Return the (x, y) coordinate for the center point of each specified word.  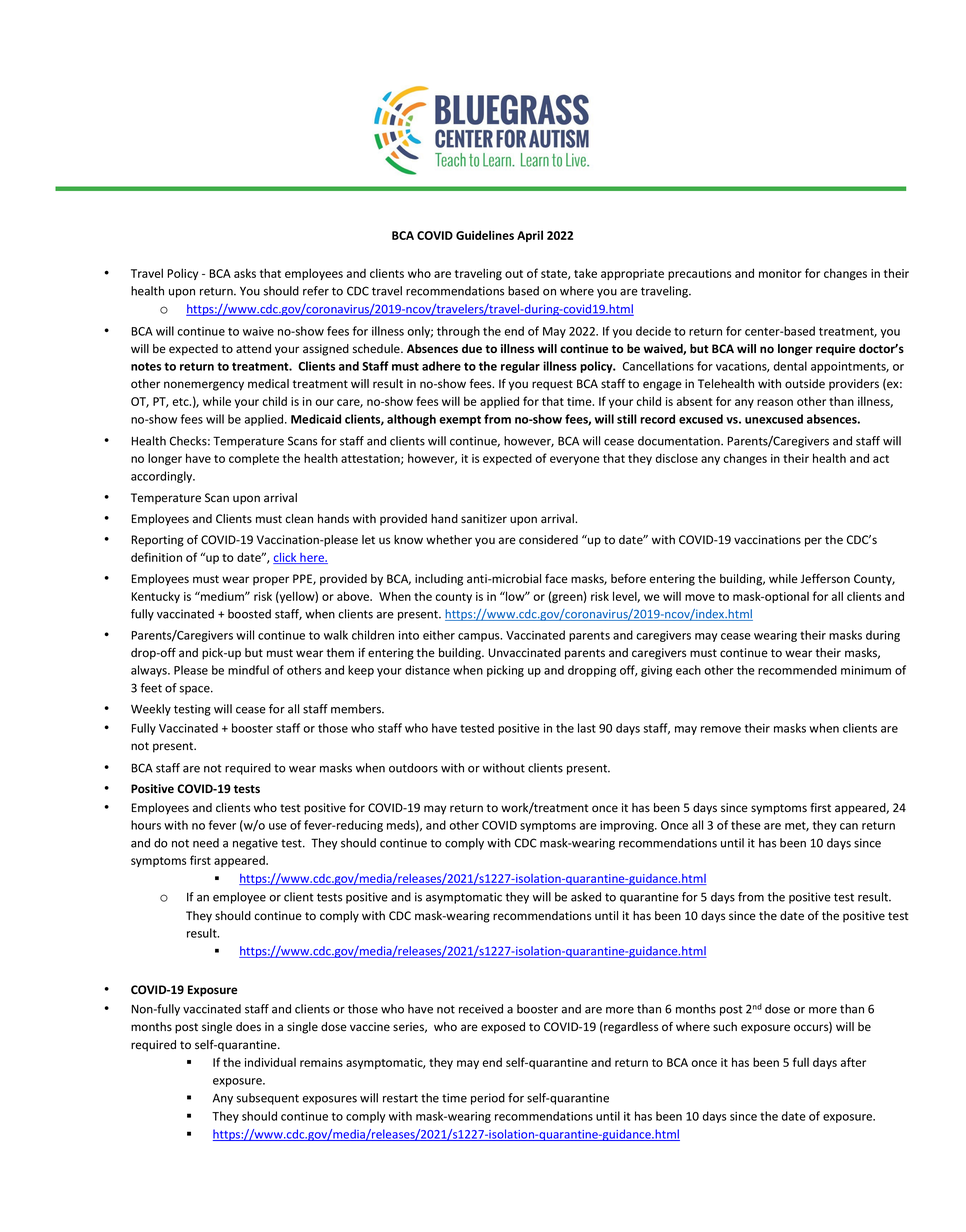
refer (316, 291)
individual (270, 1062)
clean (299, 519)
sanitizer (484, 519)
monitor (780, 273)
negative (255, 844)
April (530, 236)
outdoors (413, 768)
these (746, 825)
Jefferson (825, 579)
